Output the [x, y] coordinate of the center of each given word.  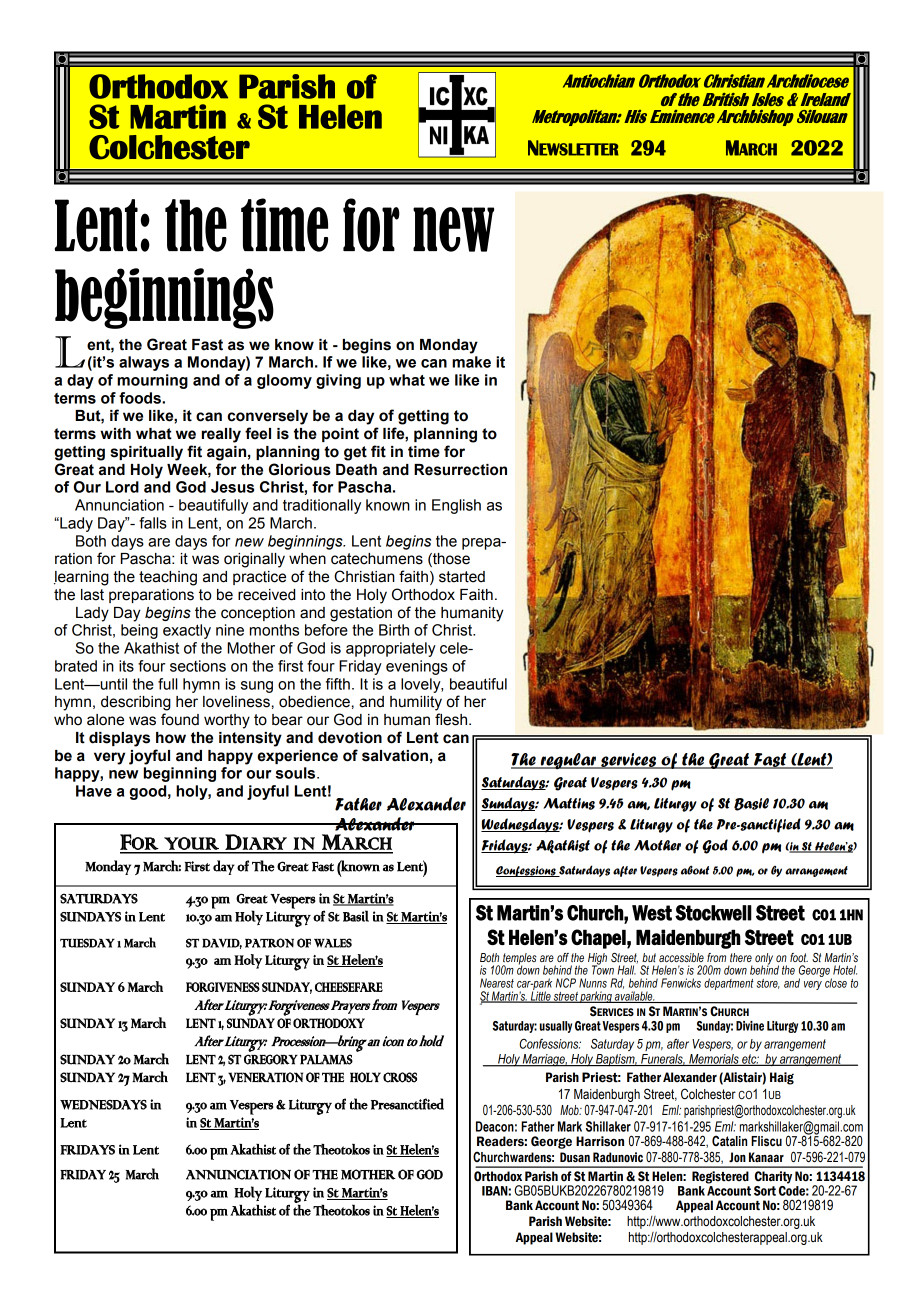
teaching [168, 578]
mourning [152, 381]
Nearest [497, 983]
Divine [750, 1026]
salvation [395, 756]
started [462, 577]
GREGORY [271, 1059]
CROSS [400, 1077]
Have [94, 791]
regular [568, 761]
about [695, 870]
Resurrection [460, 470]
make [471, 362]
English [456, 506]
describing [136, 703]
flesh [452, 719]
